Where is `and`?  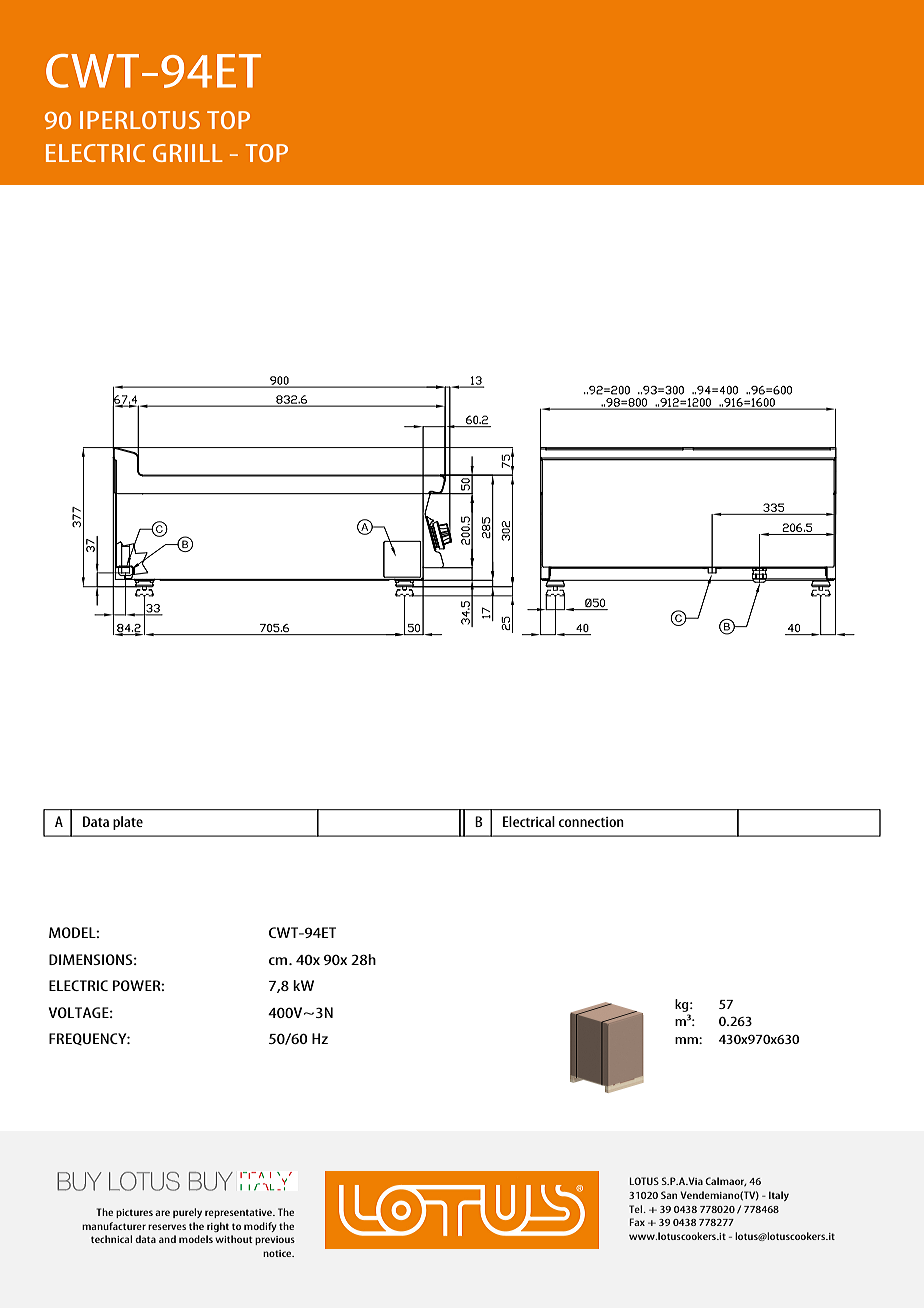 and is located at coordinates (167, 1239).
